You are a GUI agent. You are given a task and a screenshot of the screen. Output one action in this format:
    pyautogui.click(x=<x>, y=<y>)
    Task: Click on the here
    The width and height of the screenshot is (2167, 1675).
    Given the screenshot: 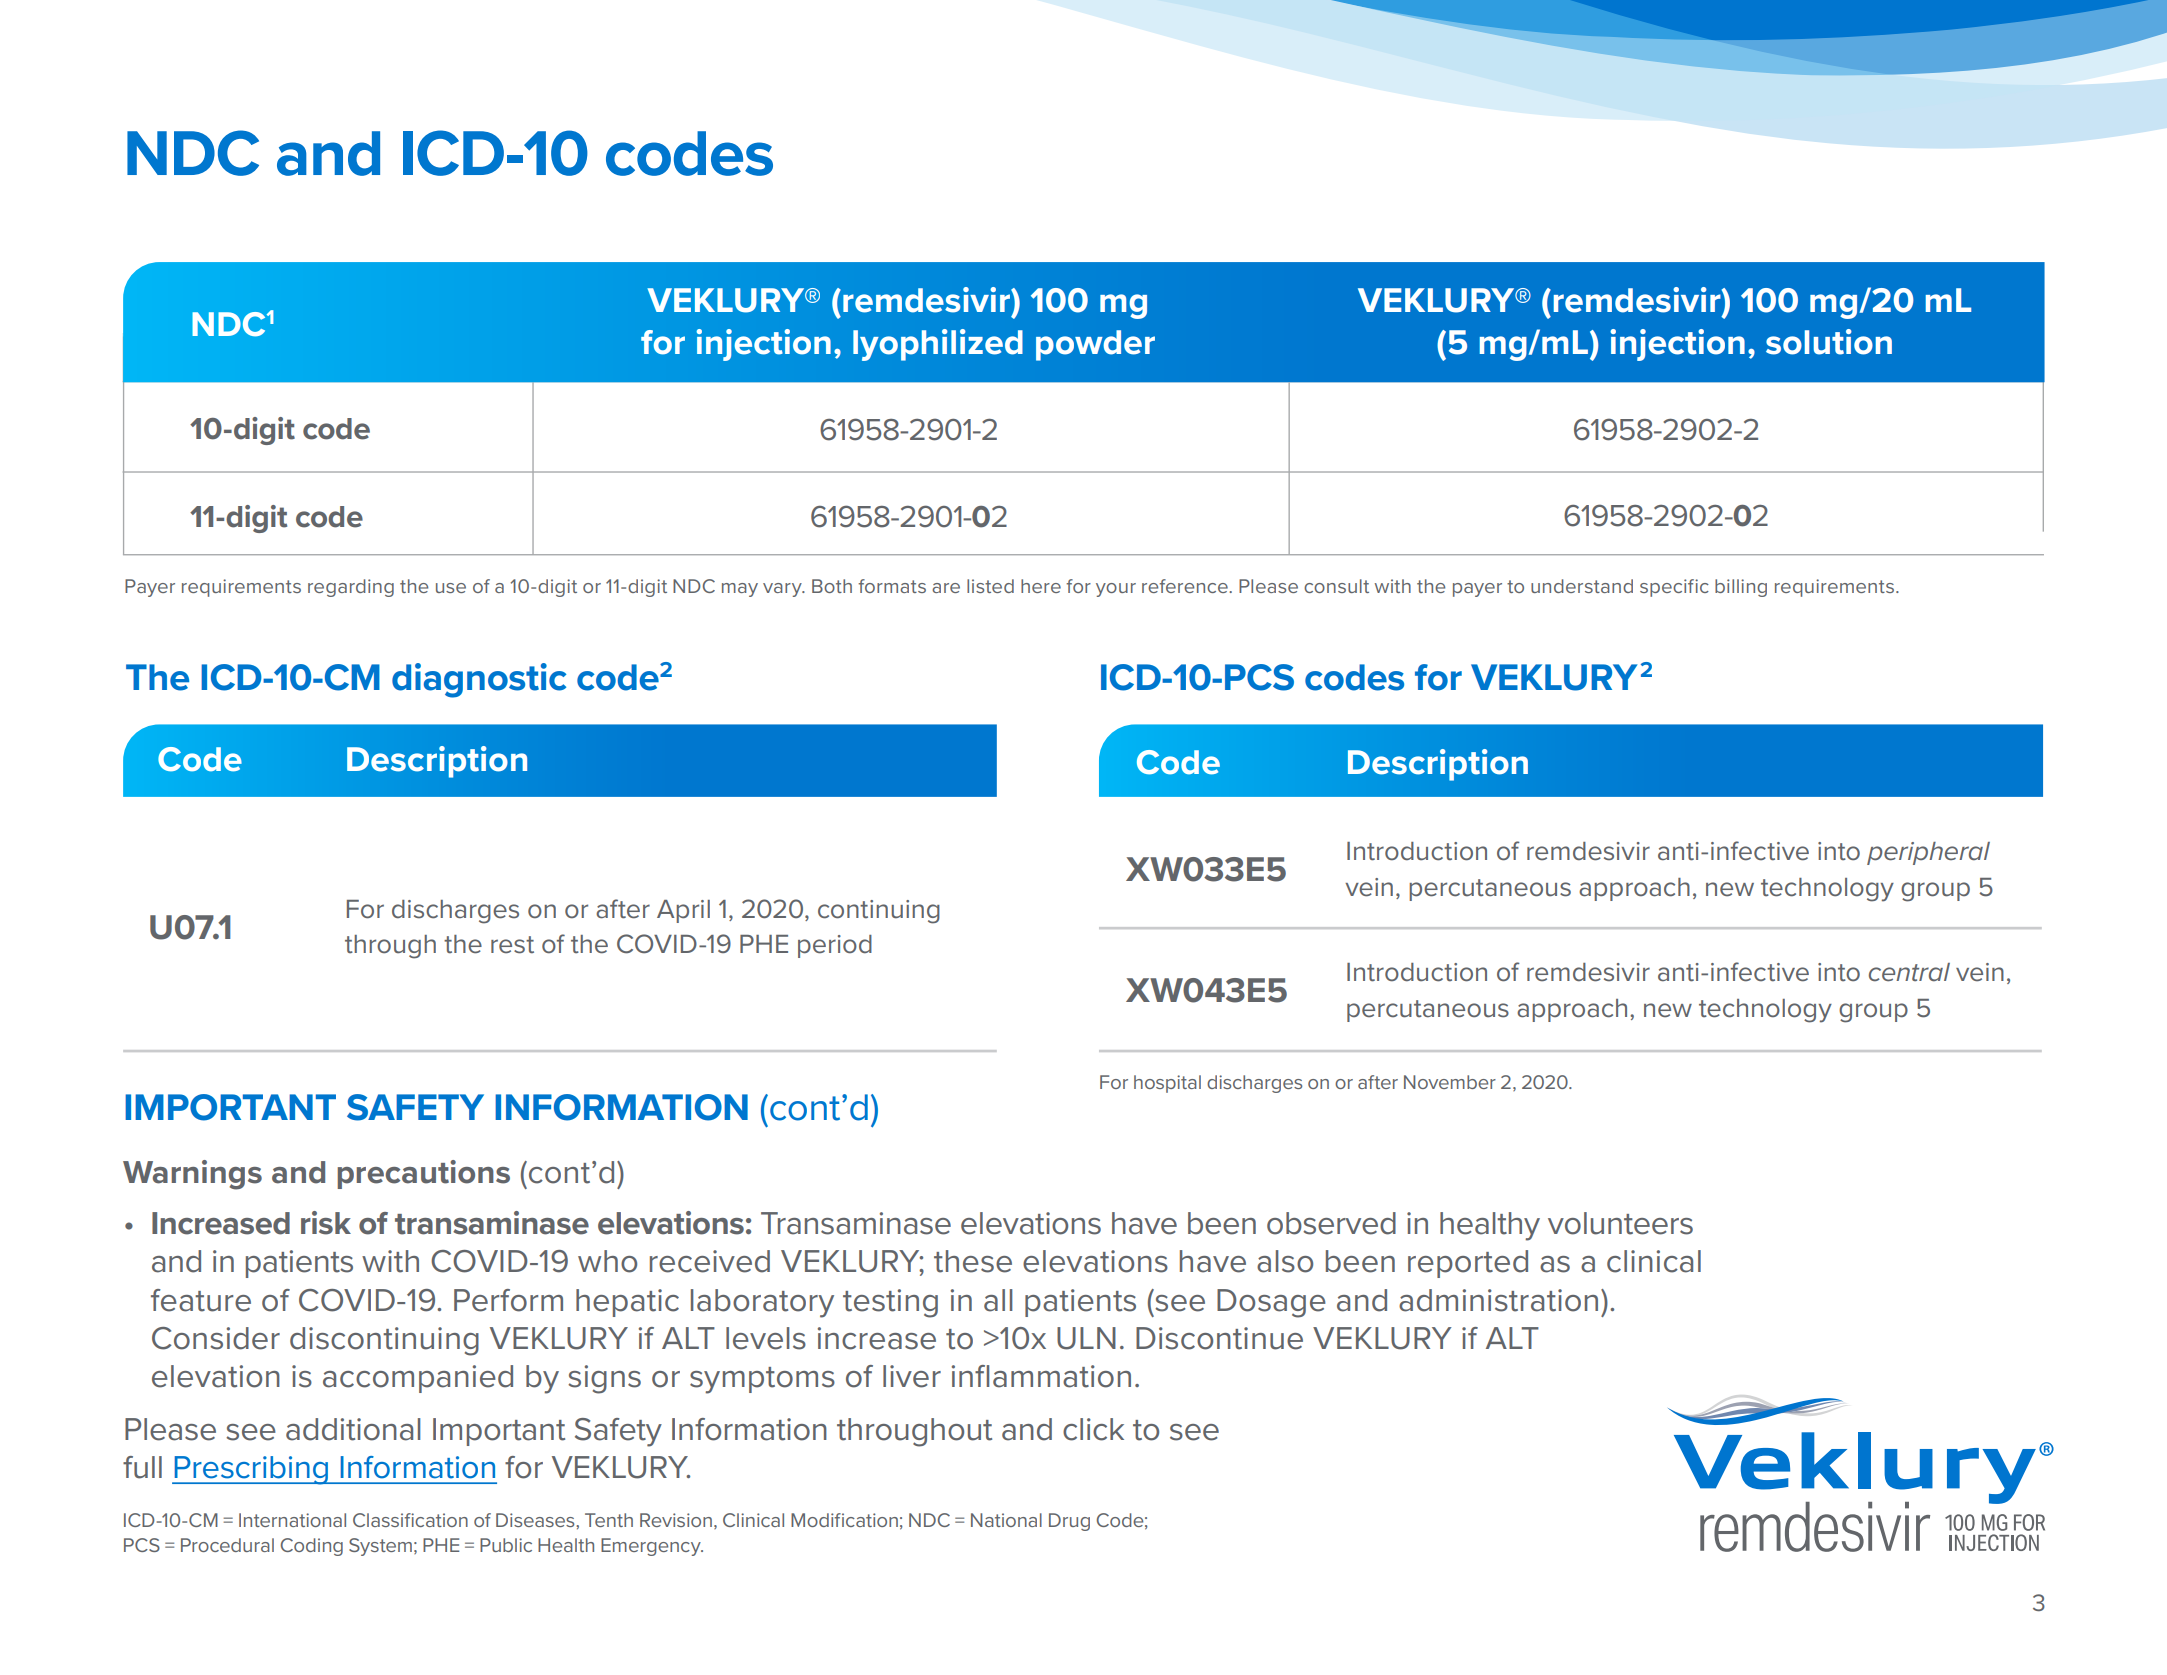 What is the action you would take?
    pyautogui.click(x=1041, y=586)
